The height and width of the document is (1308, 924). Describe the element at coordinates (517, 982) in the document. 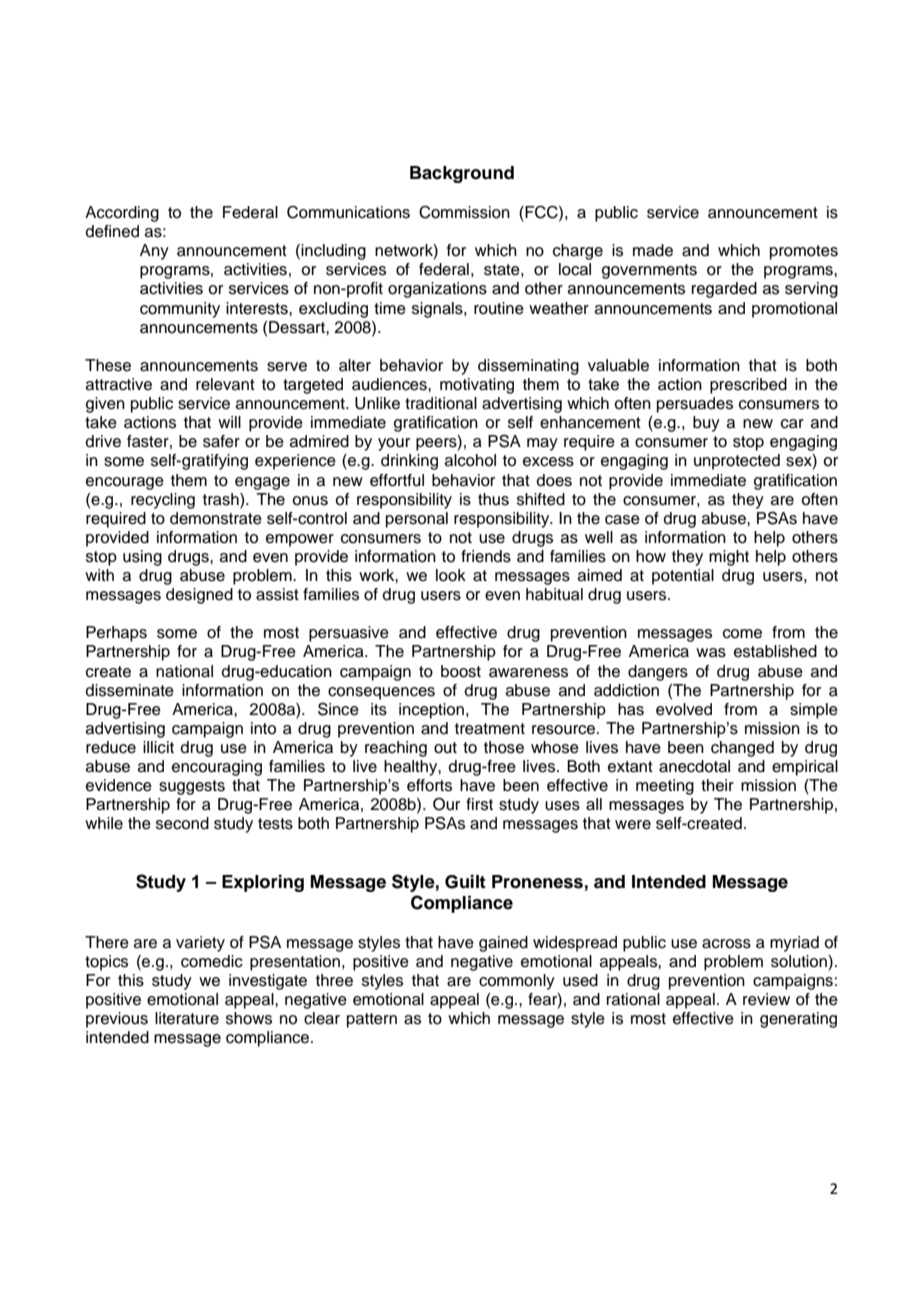

I see `commonly` at that location.
